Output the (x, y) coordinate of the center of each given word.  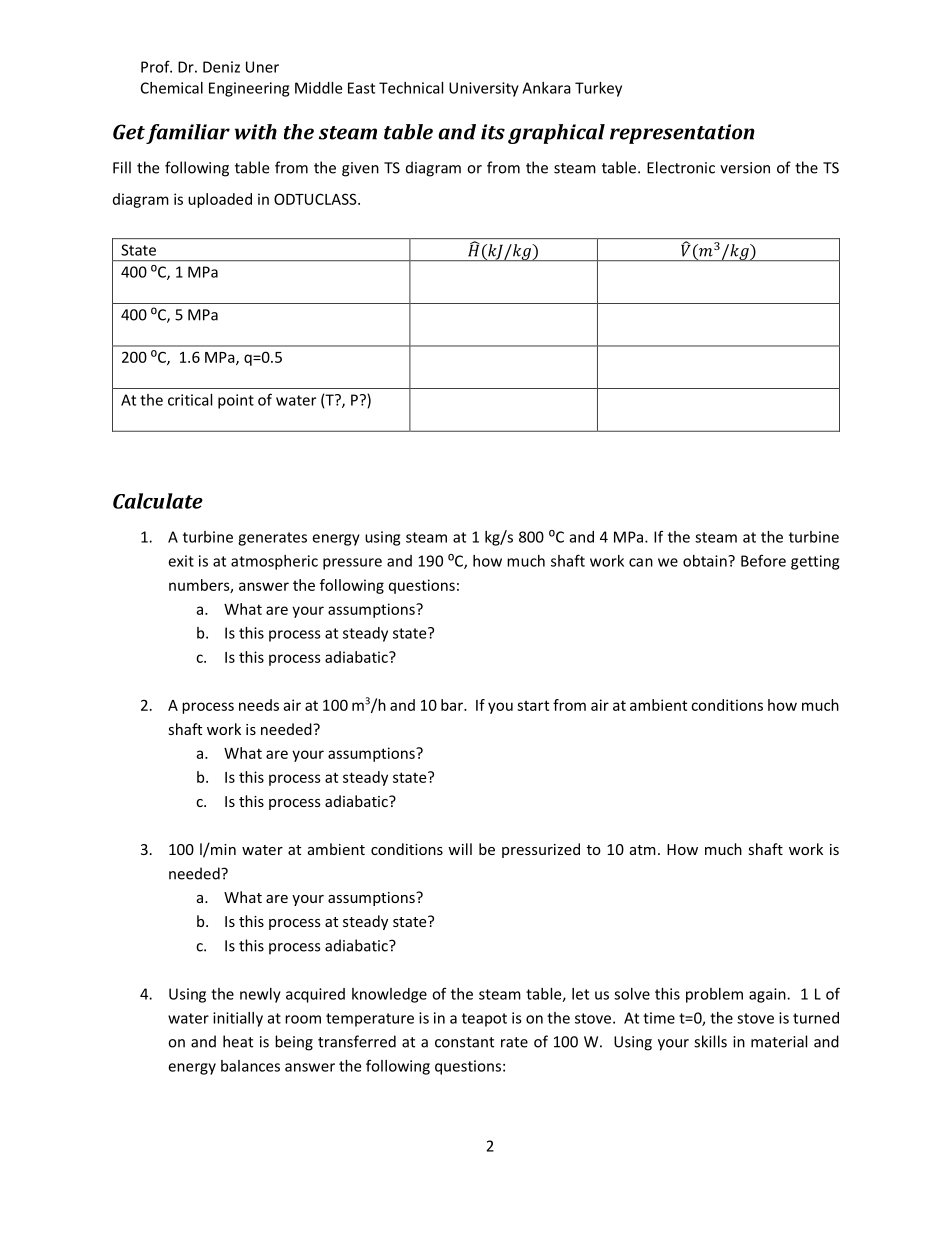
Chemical (172, 88)
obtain (706, 561)
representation (682, 134)
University (484, 89)
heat (238, 1041)
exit (181, 561)
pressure (352, 564)
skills (710, 1041)
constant (464, 1042)
